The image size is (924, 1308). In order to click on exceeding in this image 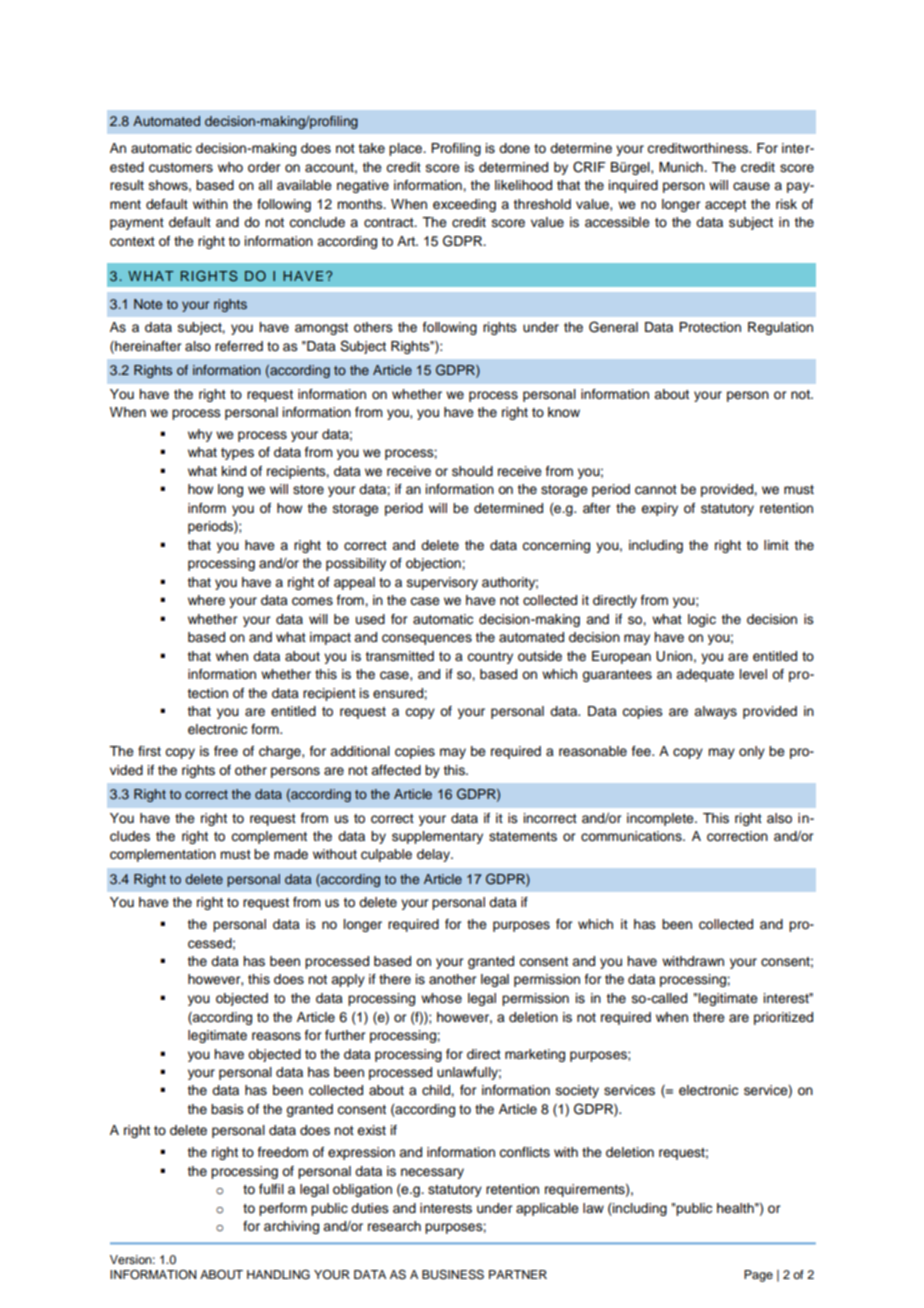, I will do `click(464, 205)`.
